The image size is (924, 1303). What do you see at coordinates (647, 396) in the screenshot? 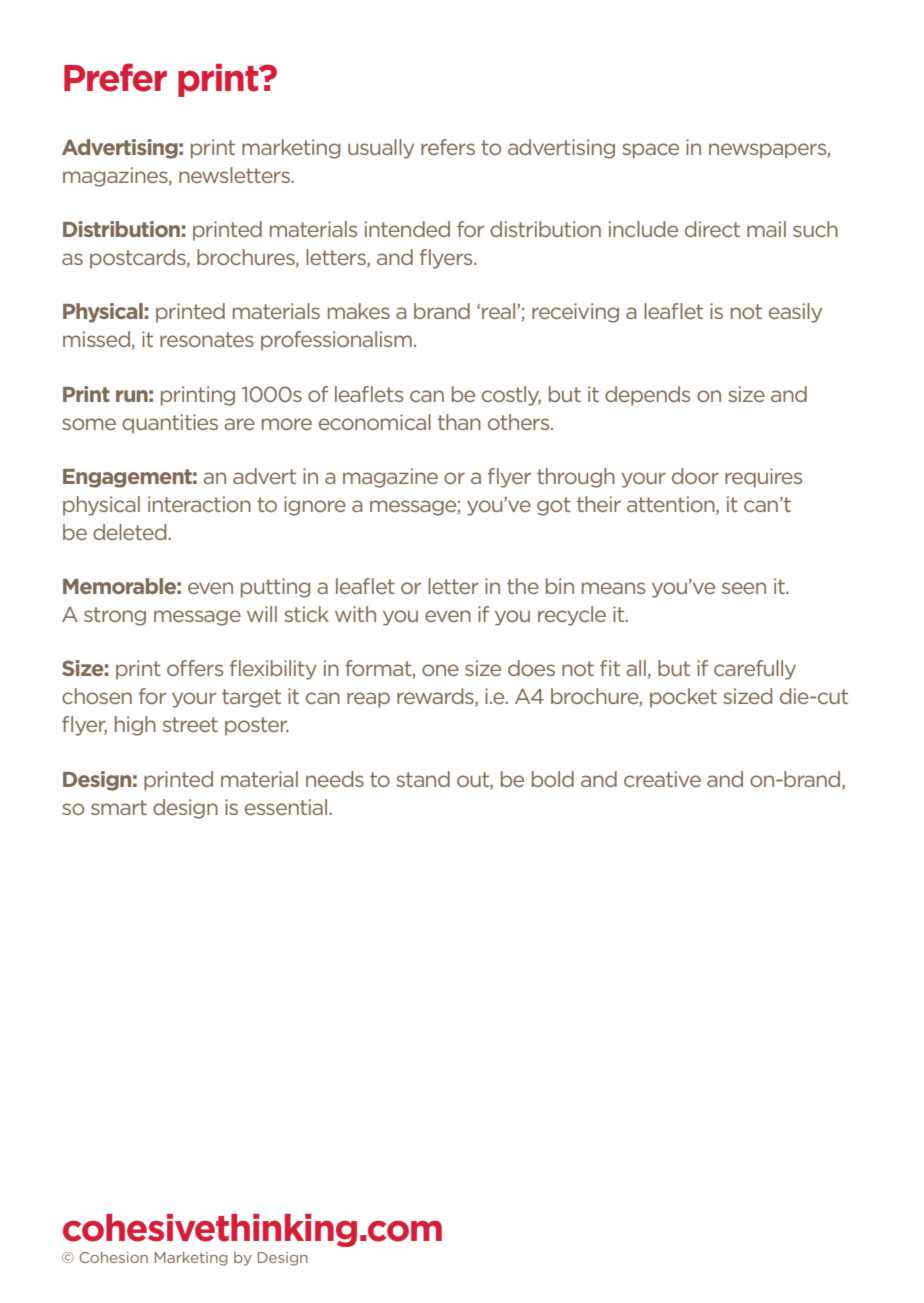
I see `depends` at bounding box center [647, 396].
